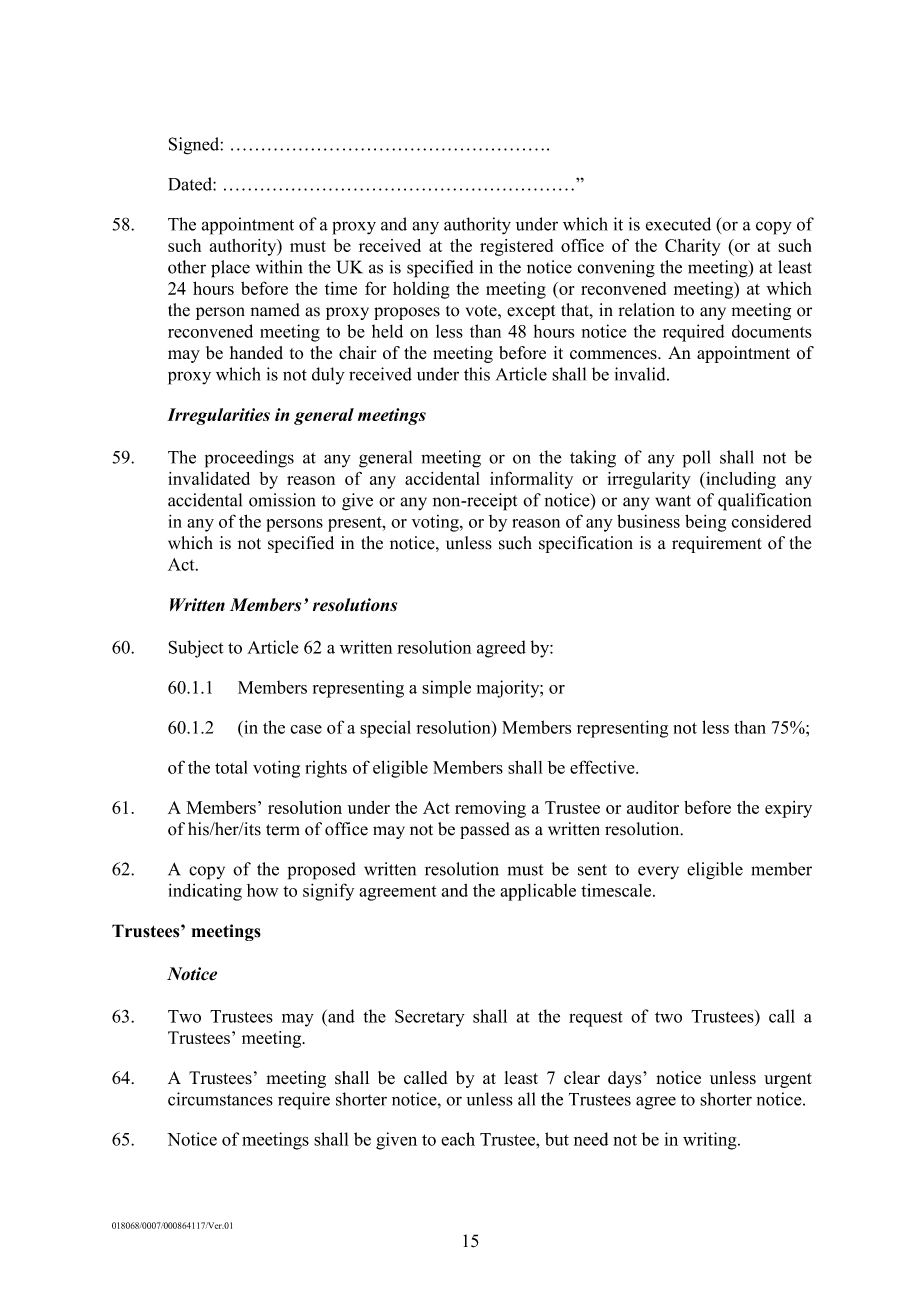 This screenshot has height=1307, width=924. Describe the element at coordinates (531, 480) in the screenshot. I see `informality` at that location.
